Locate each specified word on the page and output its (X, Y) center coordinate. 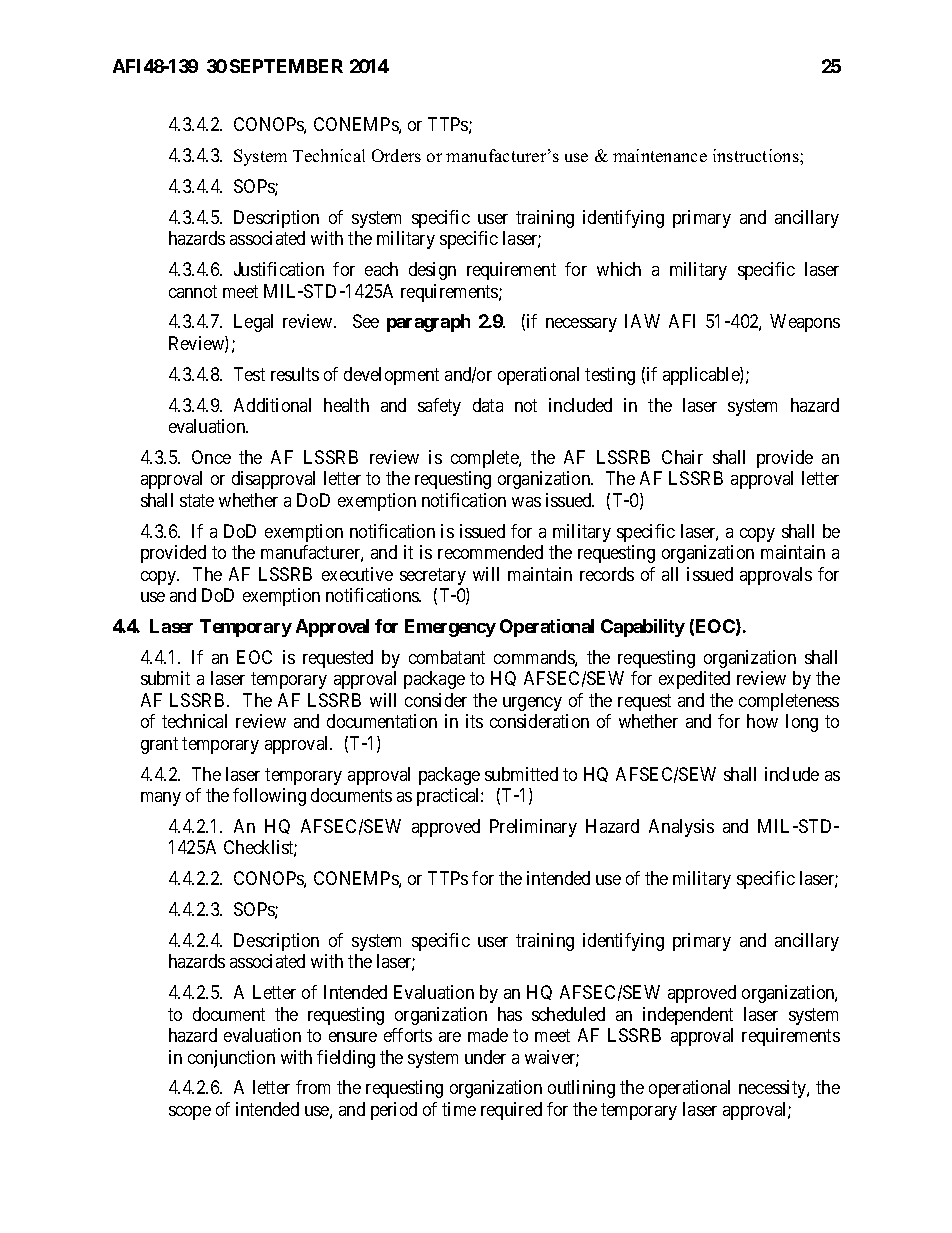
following (269, 797)
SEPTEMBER (286, 66)
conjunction (231, 1059)
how (762, 721)
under (485, 1057)
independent (688, 1016)
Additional (272, 405)
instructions (757, 155)
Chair (682, 457)
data (488, 405)
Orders (396, 155)
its (474, 721)
